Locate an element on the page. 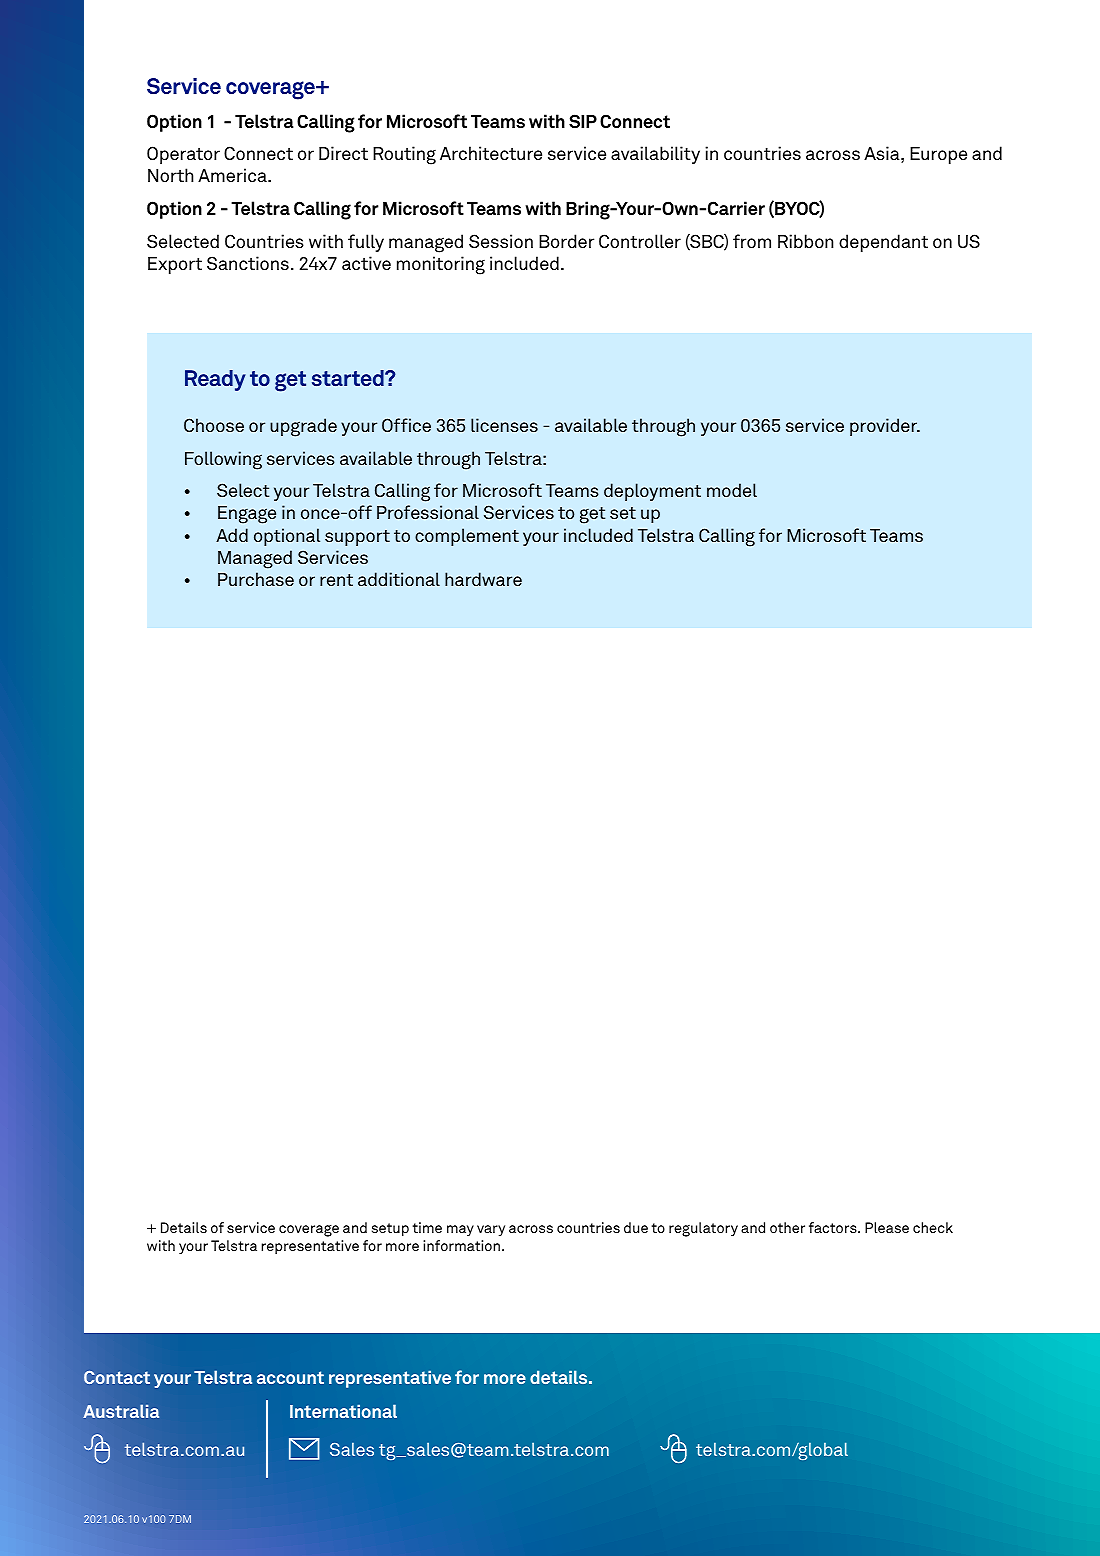 The height and width of the image is (1556, 1100). Europe is located at coordinates (938, 155).
